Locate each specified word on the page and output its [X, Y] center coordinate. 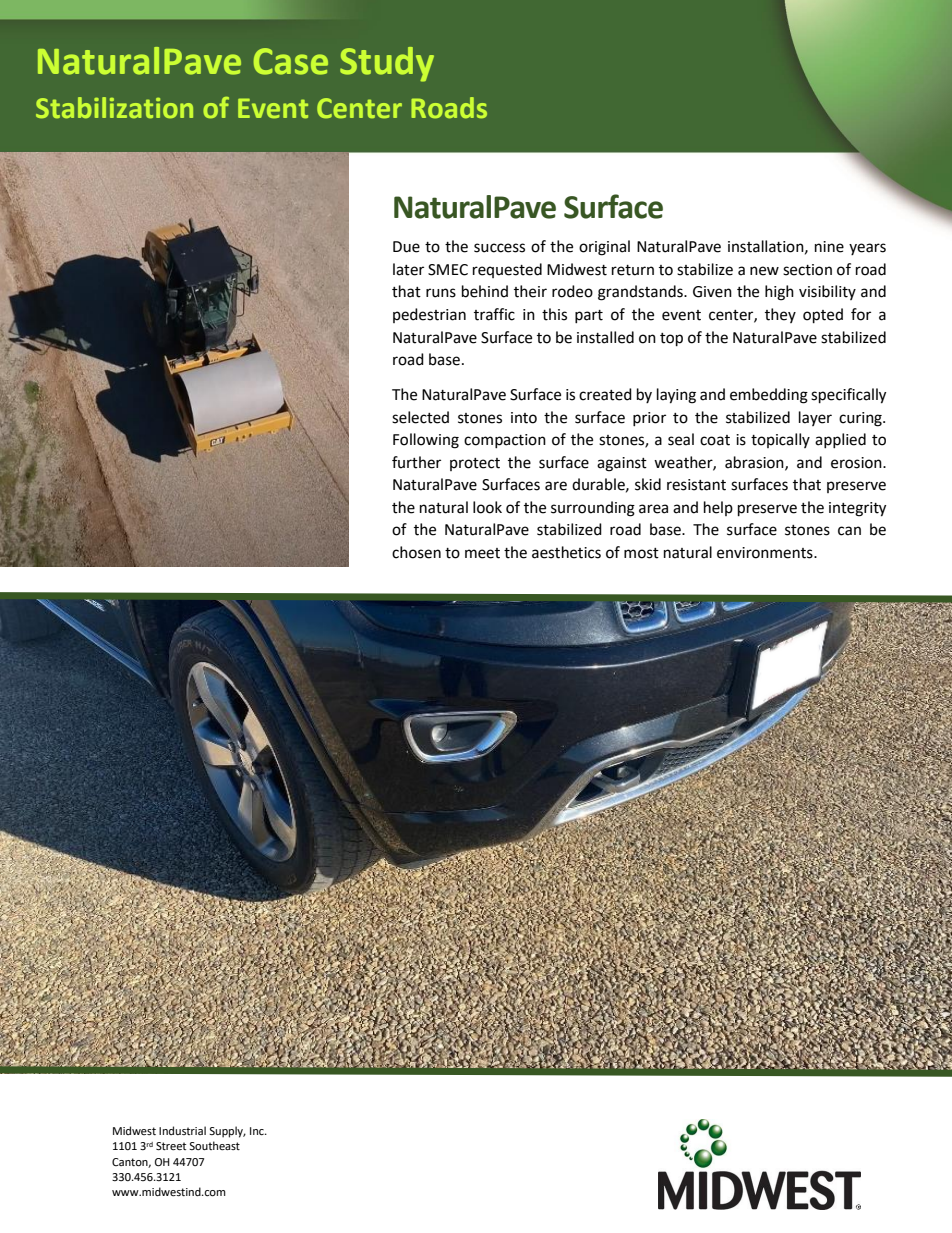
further [416, 462]
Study [387, 64]
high [779, 293]
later [408, 269]
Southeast [214, 1146]
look [487, 507]
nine [829, 247]
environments [766, 553]
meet [482, 553]
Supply [227, 1132]
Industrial [182, 1130]
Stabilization [114, 107]
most [641, 553]
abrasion [755, 463]
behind [485, 291]
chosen [416, 552]
